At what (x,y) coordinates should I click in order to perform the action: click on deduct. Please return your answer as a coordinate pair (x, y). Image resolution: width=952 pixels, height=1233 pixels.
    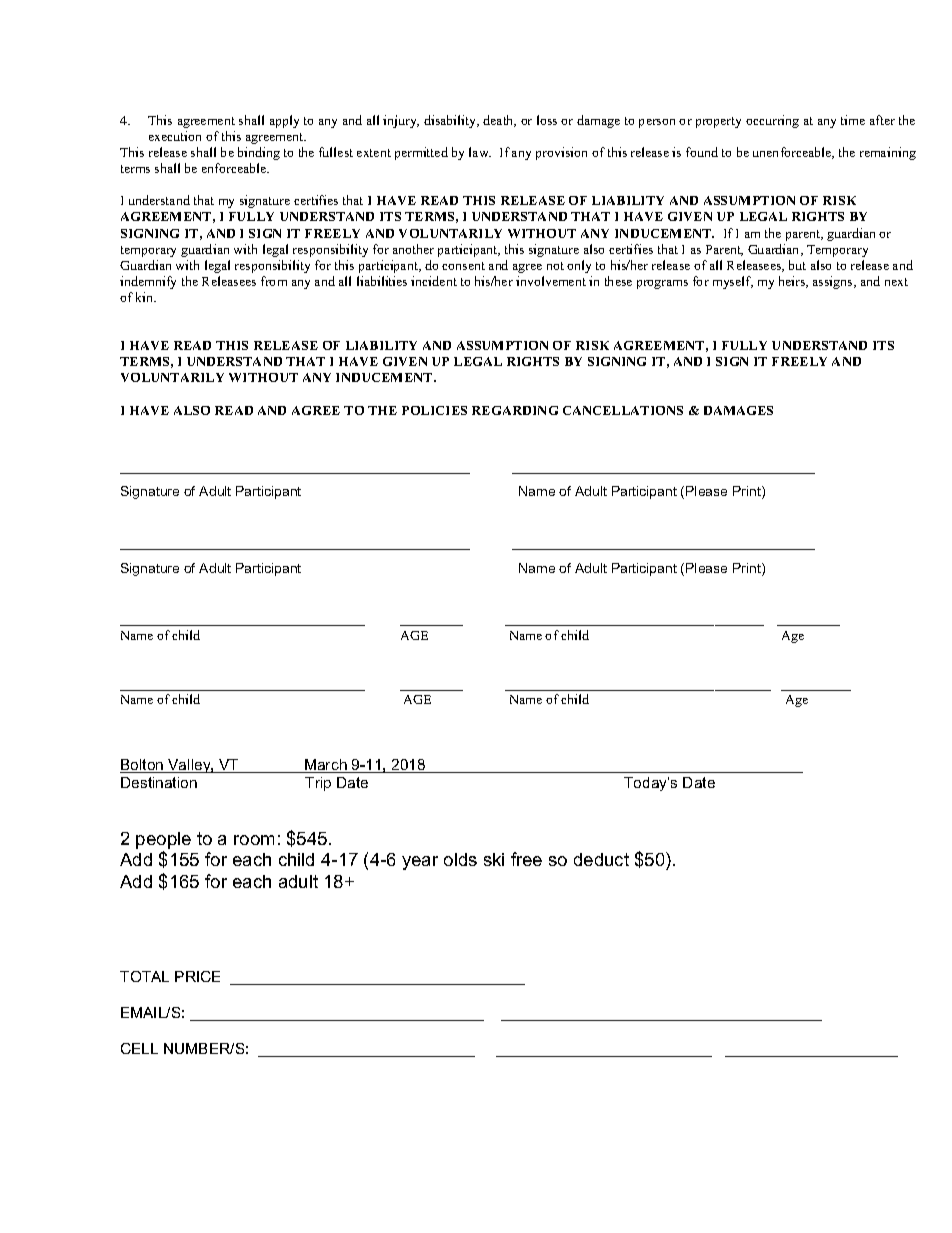
    Looking at the image, I should click on (601, 859).
